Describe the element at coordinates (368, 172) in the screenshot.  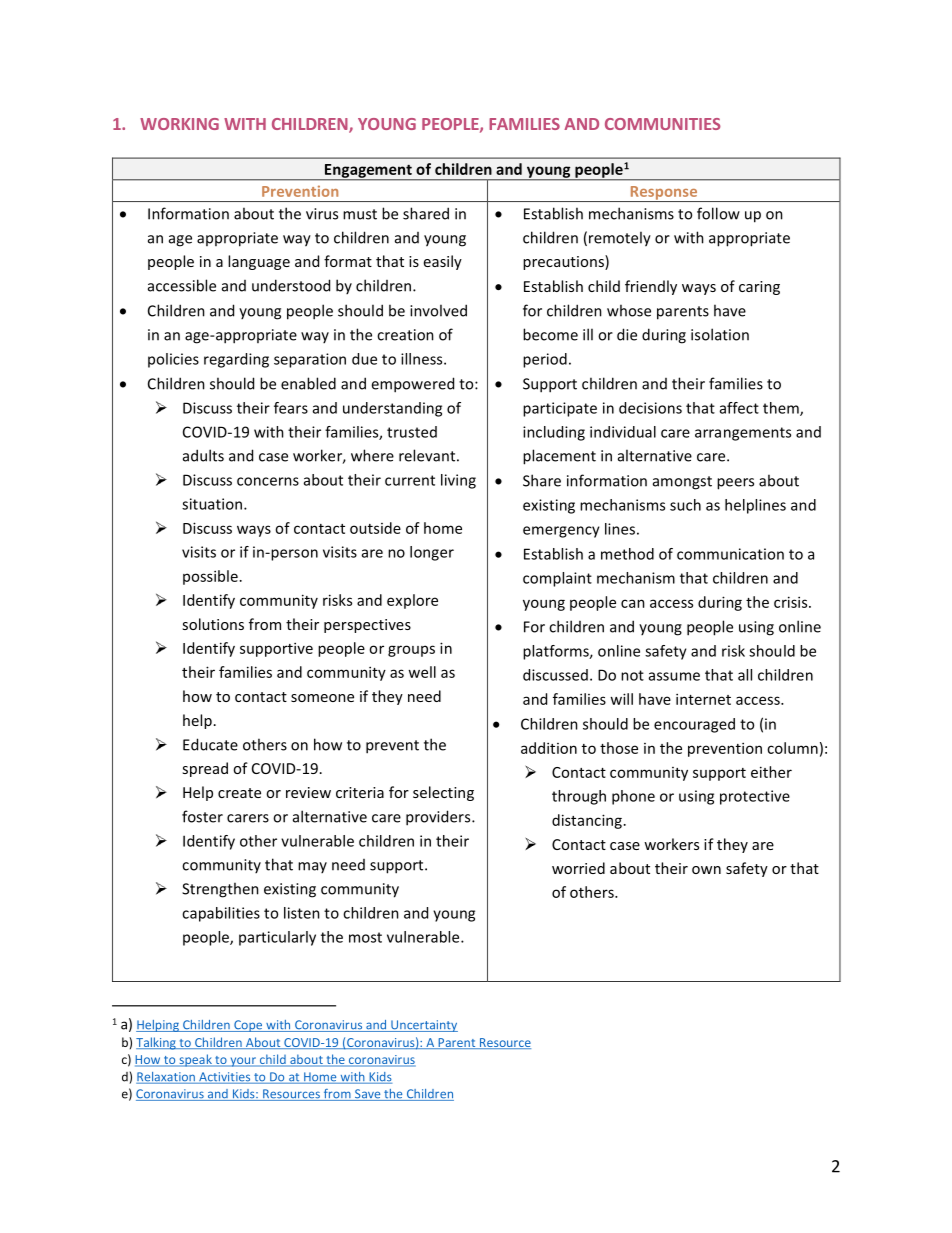
I see `Engagement` at that location.
